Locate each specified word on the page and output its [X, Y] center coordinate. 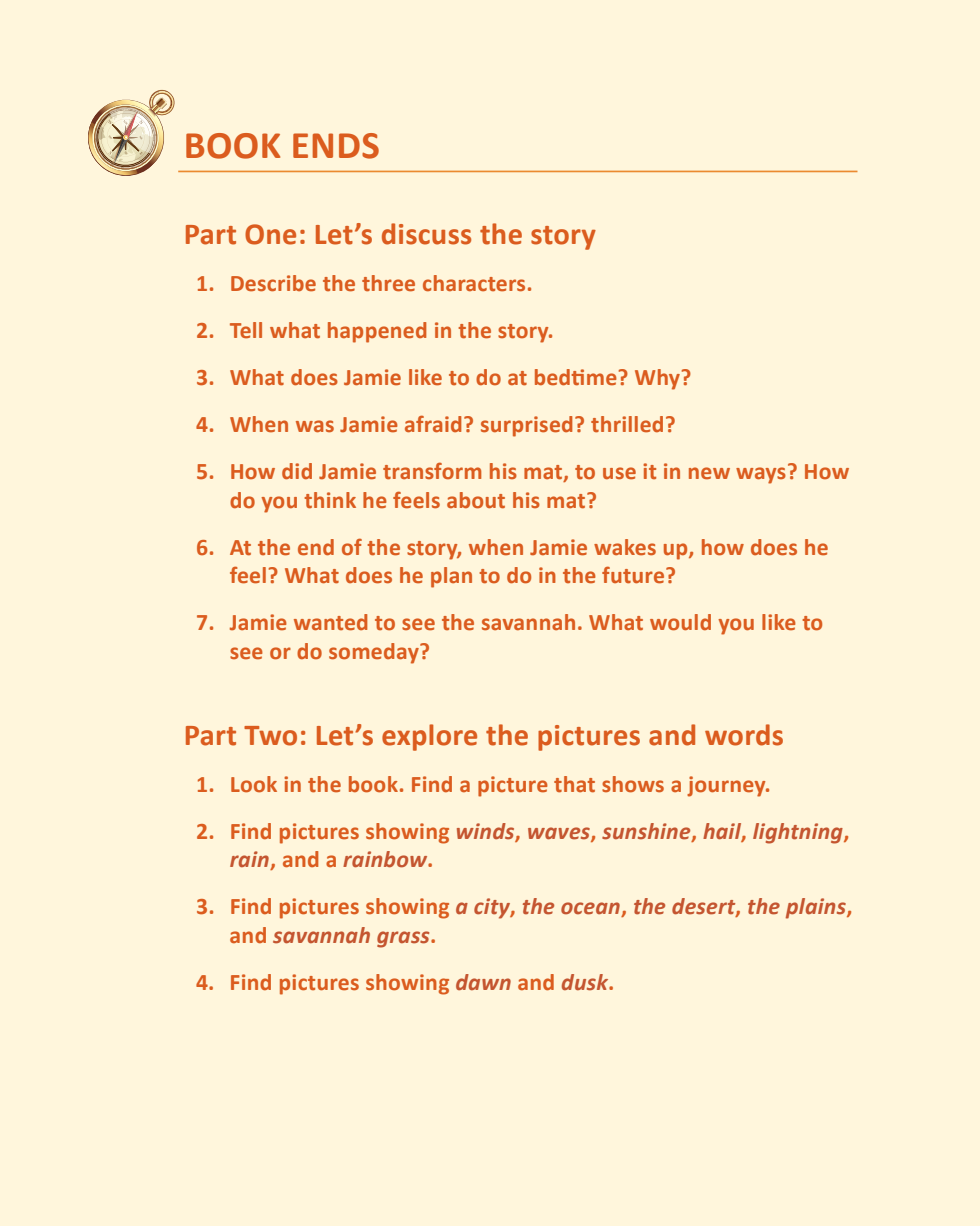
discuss [426, 234]
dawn [483, 982]
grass [404, 939]
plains [817, 908]
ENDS [336, 146]
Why [657, 379]
